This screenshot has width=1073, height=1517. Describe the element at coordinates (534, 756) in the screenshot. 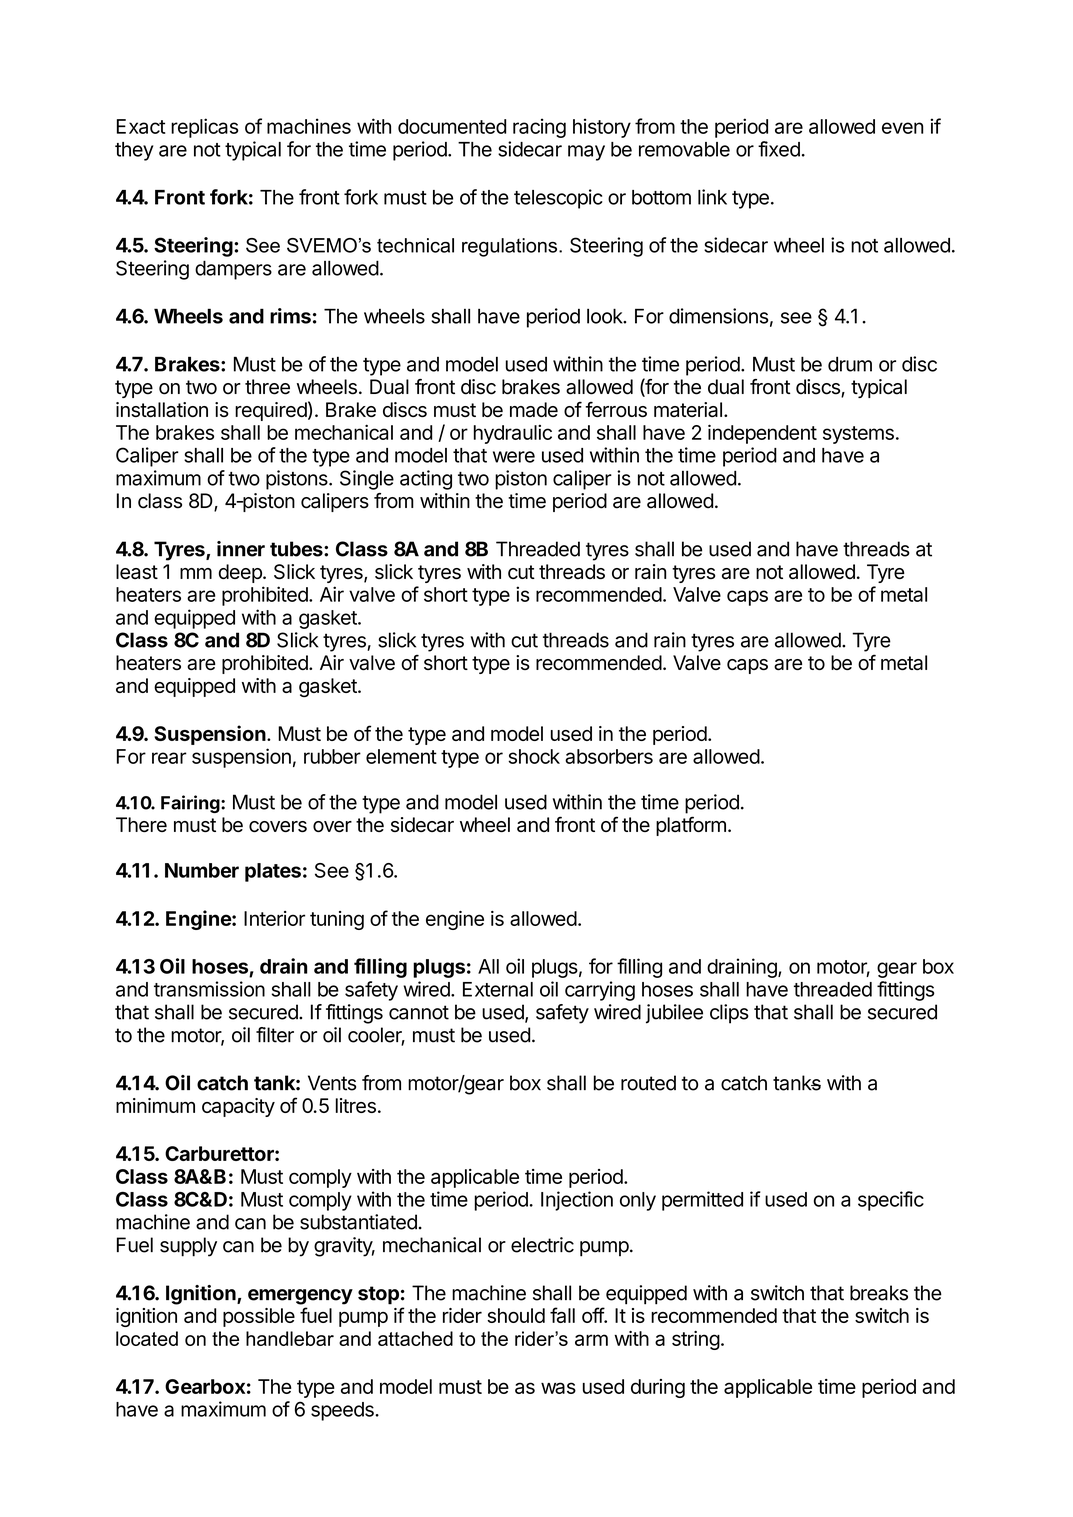

I see `shock` at that location.
